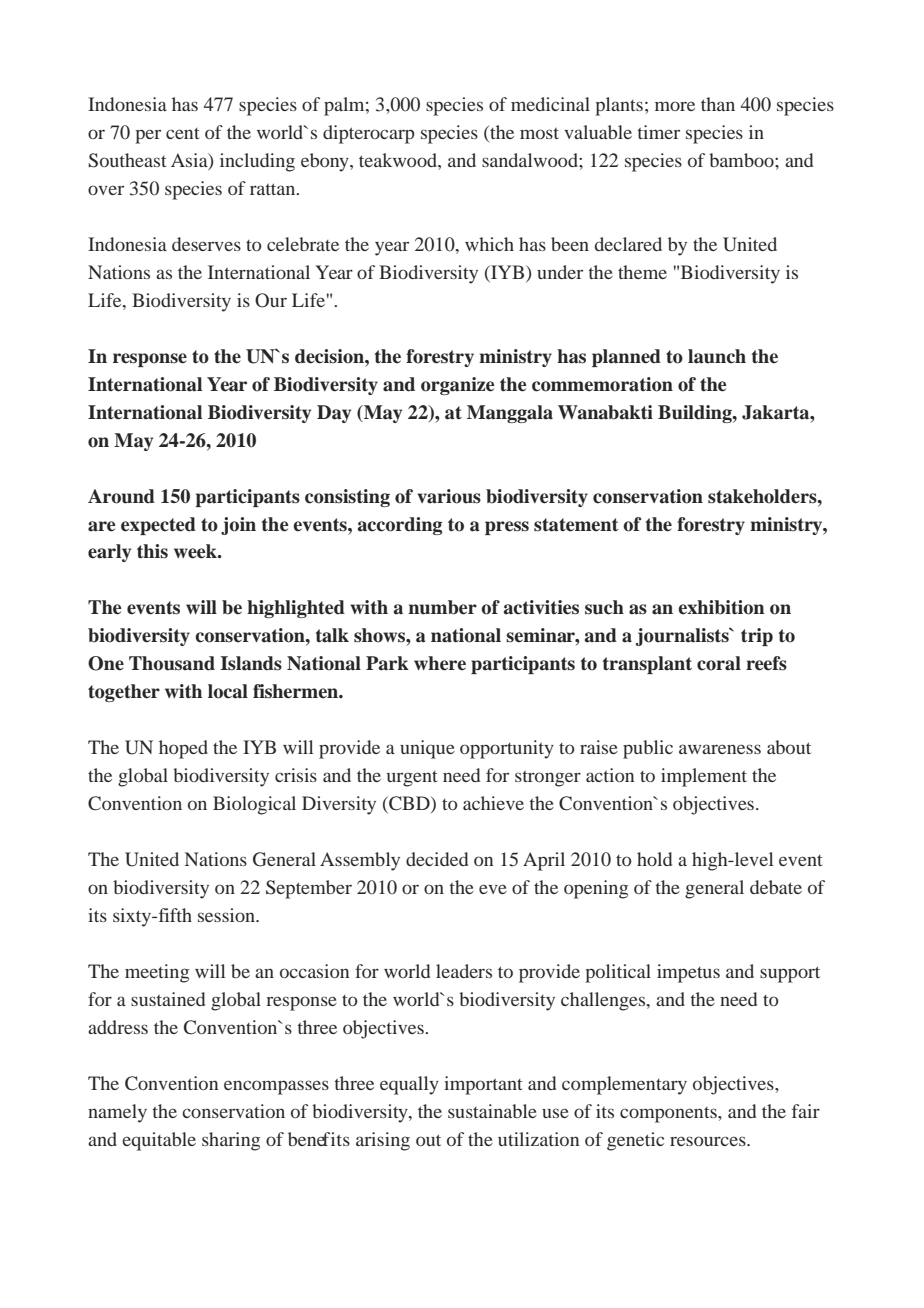 This image has width=924, height=1308. What do you see at coordinates (464, 971) in the image?
I see `leaders` at bounding box center [464, 971].
